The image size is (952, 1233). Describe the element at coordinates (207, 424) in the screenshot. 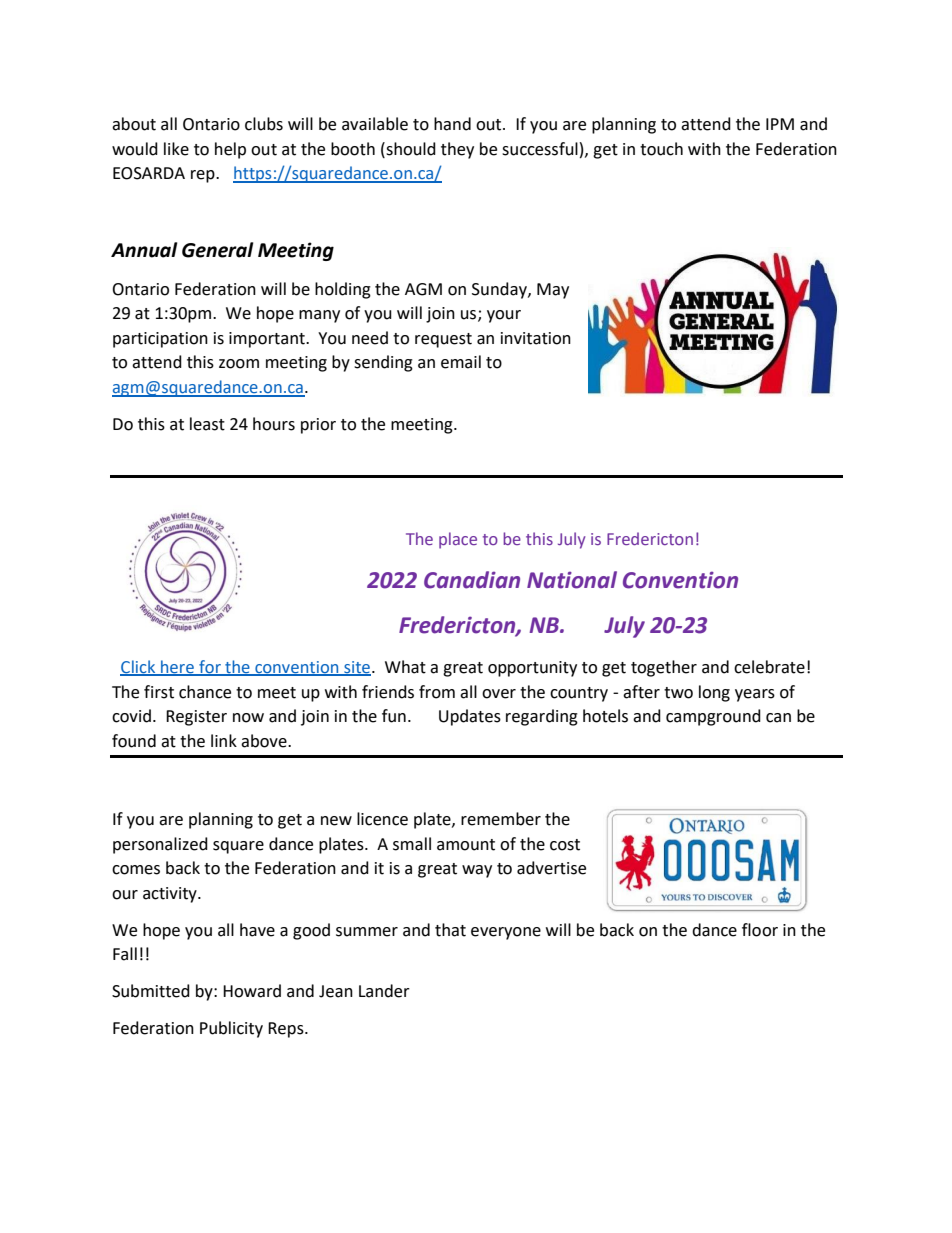

I see `least` at that location.
